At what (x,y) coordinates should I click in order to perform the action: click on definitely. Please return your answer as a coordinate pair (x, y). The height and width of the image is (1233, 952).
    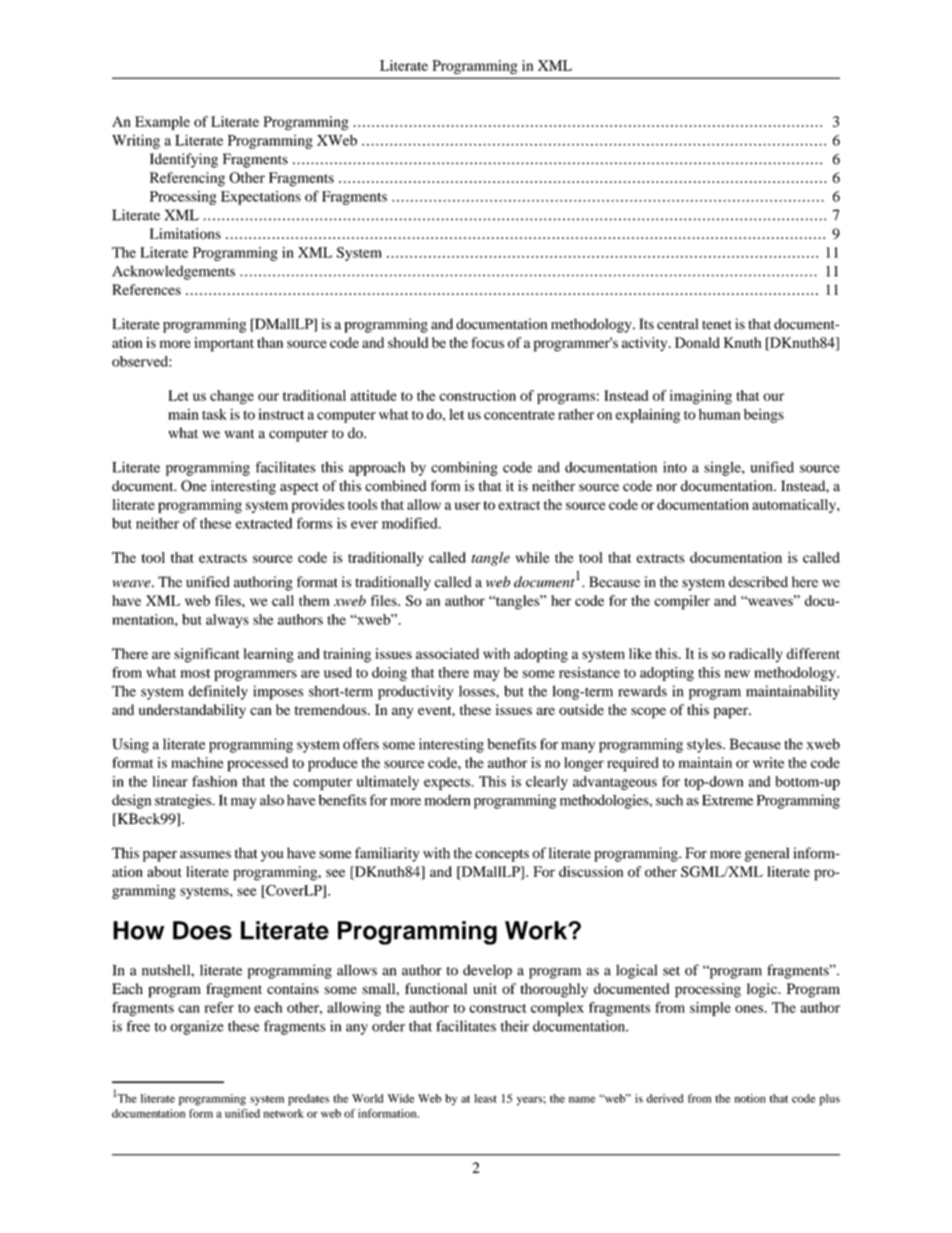
    Looking at the image, I should click on (218, 692).
